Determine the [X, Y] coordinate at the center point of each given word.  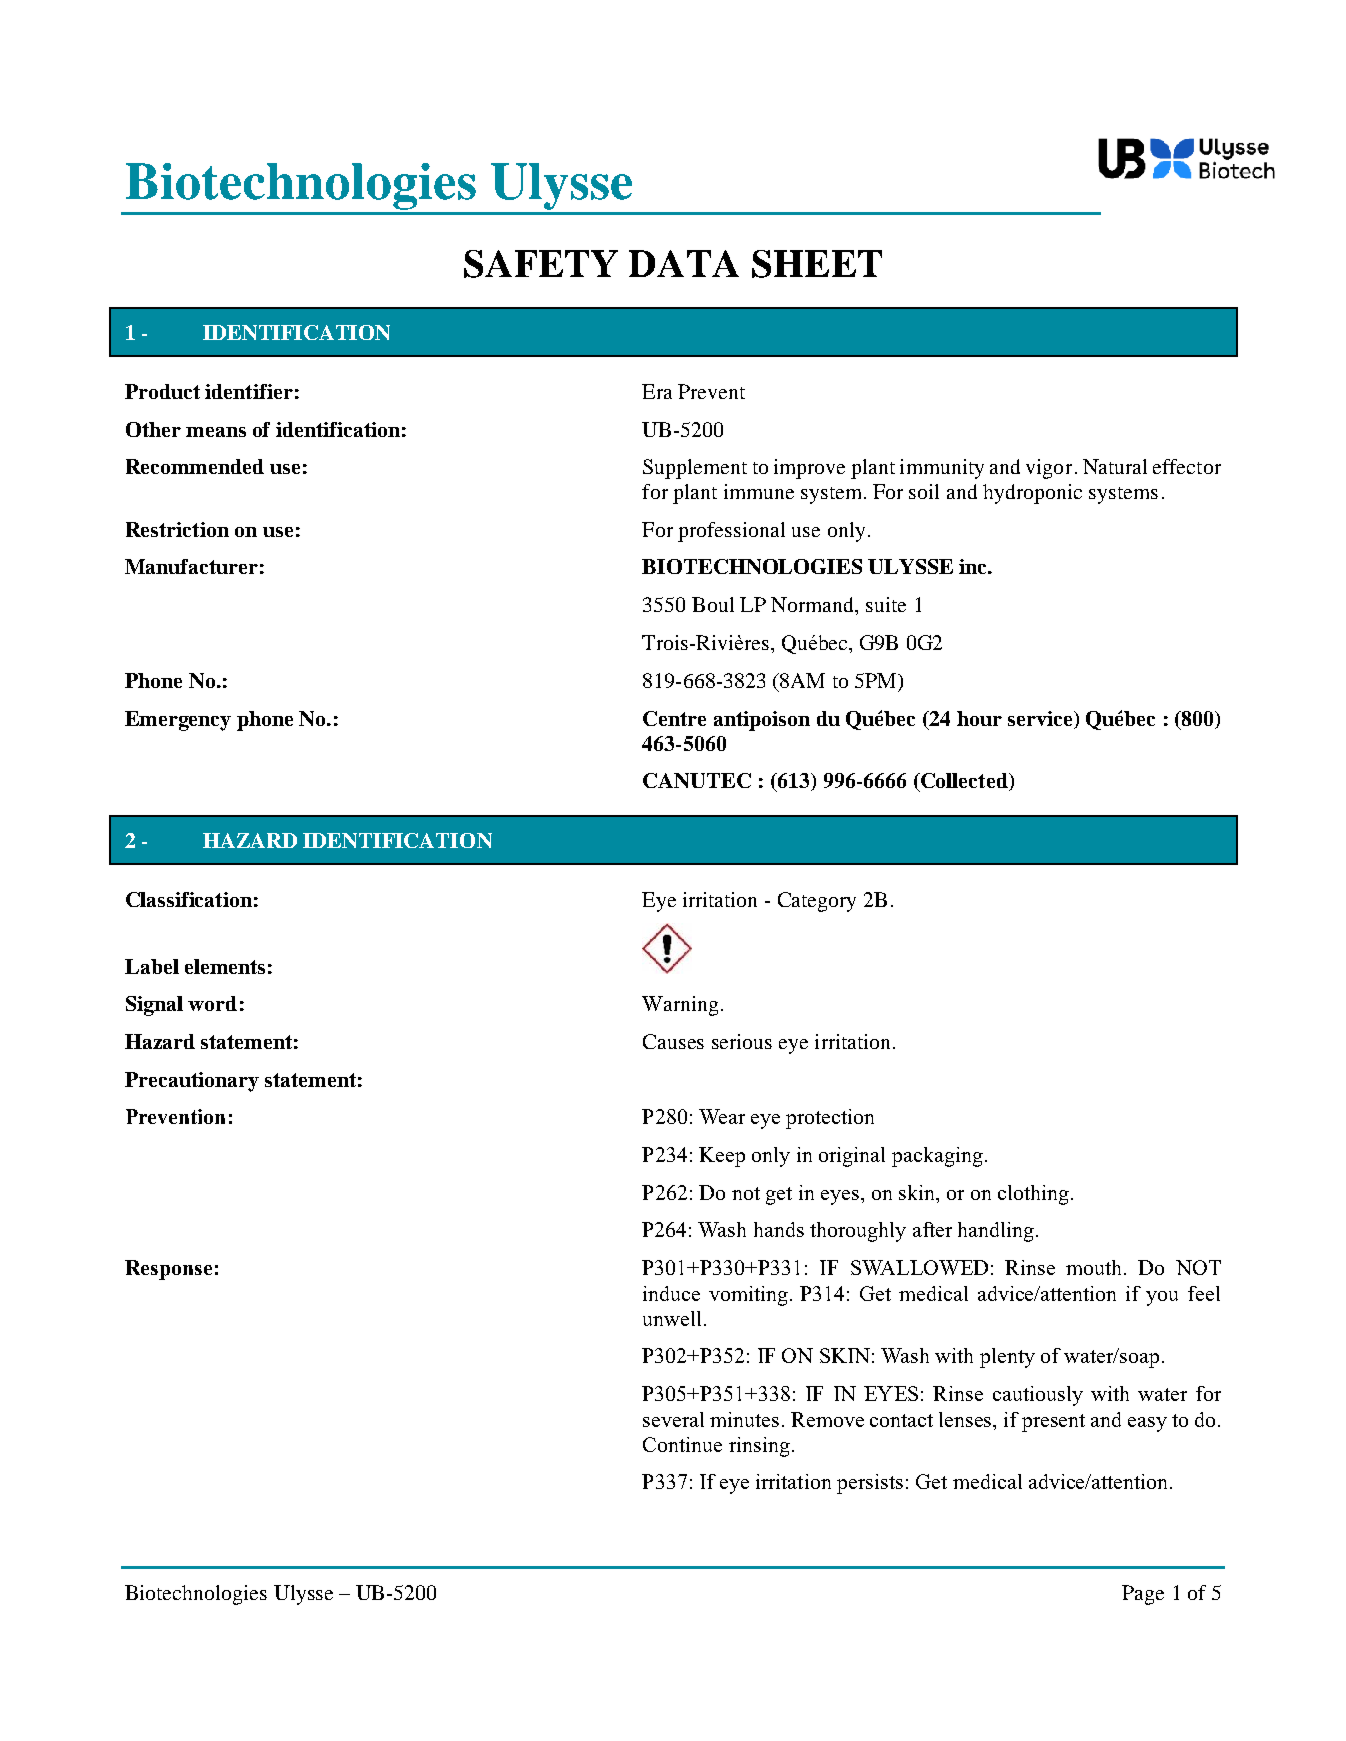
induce [671, 1293]
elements [225, 966]
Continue [682, 1444]
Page [1143, 1595]
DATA [684, 263]
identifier [249, 391]
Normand [813, 604]
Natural [1115, 466]
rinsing [759, 1447]
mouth [1095, 1267]
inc [974, 566]
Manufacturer [191, 566]
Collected [964, 782]
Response [168, 1270]
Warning [680, 1006]
